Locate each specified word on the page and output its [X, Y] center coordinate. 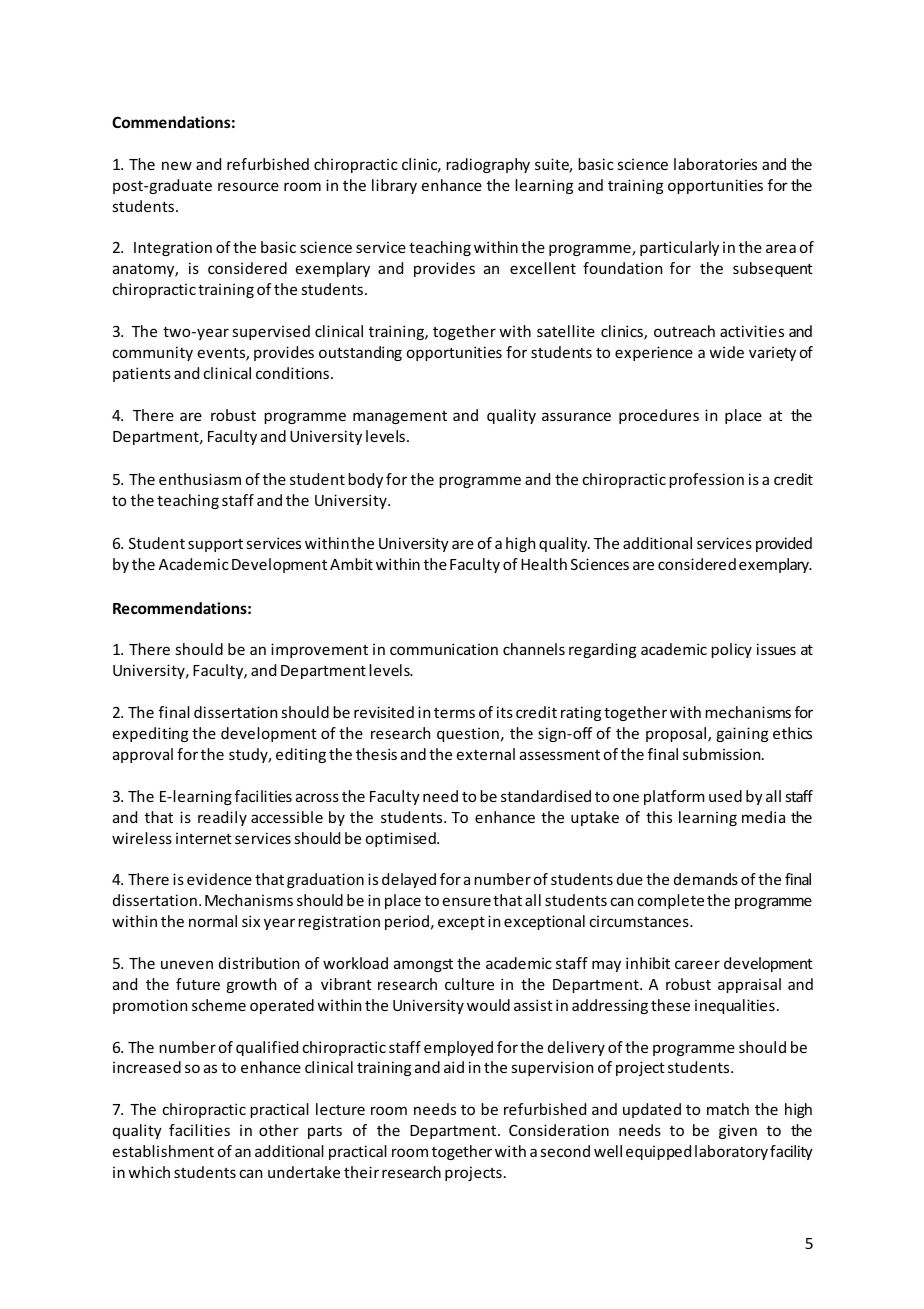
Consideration [559, 1130]
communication [444, 649]
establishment [163, 1151]
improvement [319, 650]
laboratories [715, 164]
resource [248, 186]
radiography [488, 165]
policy [731, 650]
